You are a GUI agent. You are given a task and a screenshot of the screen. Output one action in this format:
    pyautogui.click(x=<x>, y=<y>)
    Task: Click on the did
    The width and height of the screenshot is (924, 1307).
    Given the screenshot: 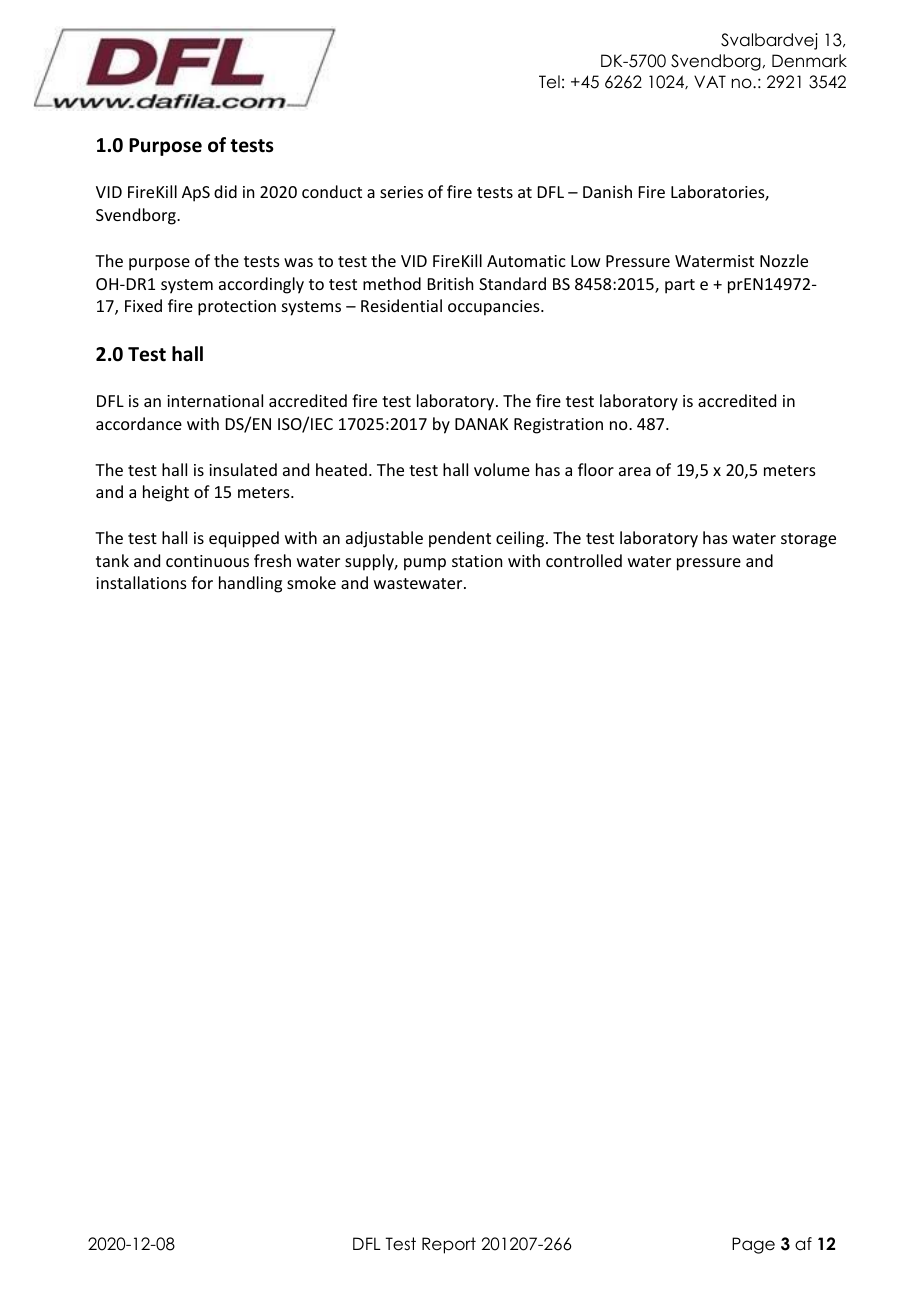 What is the action you would take?
    pyautogui.click(x=225, y=191)
